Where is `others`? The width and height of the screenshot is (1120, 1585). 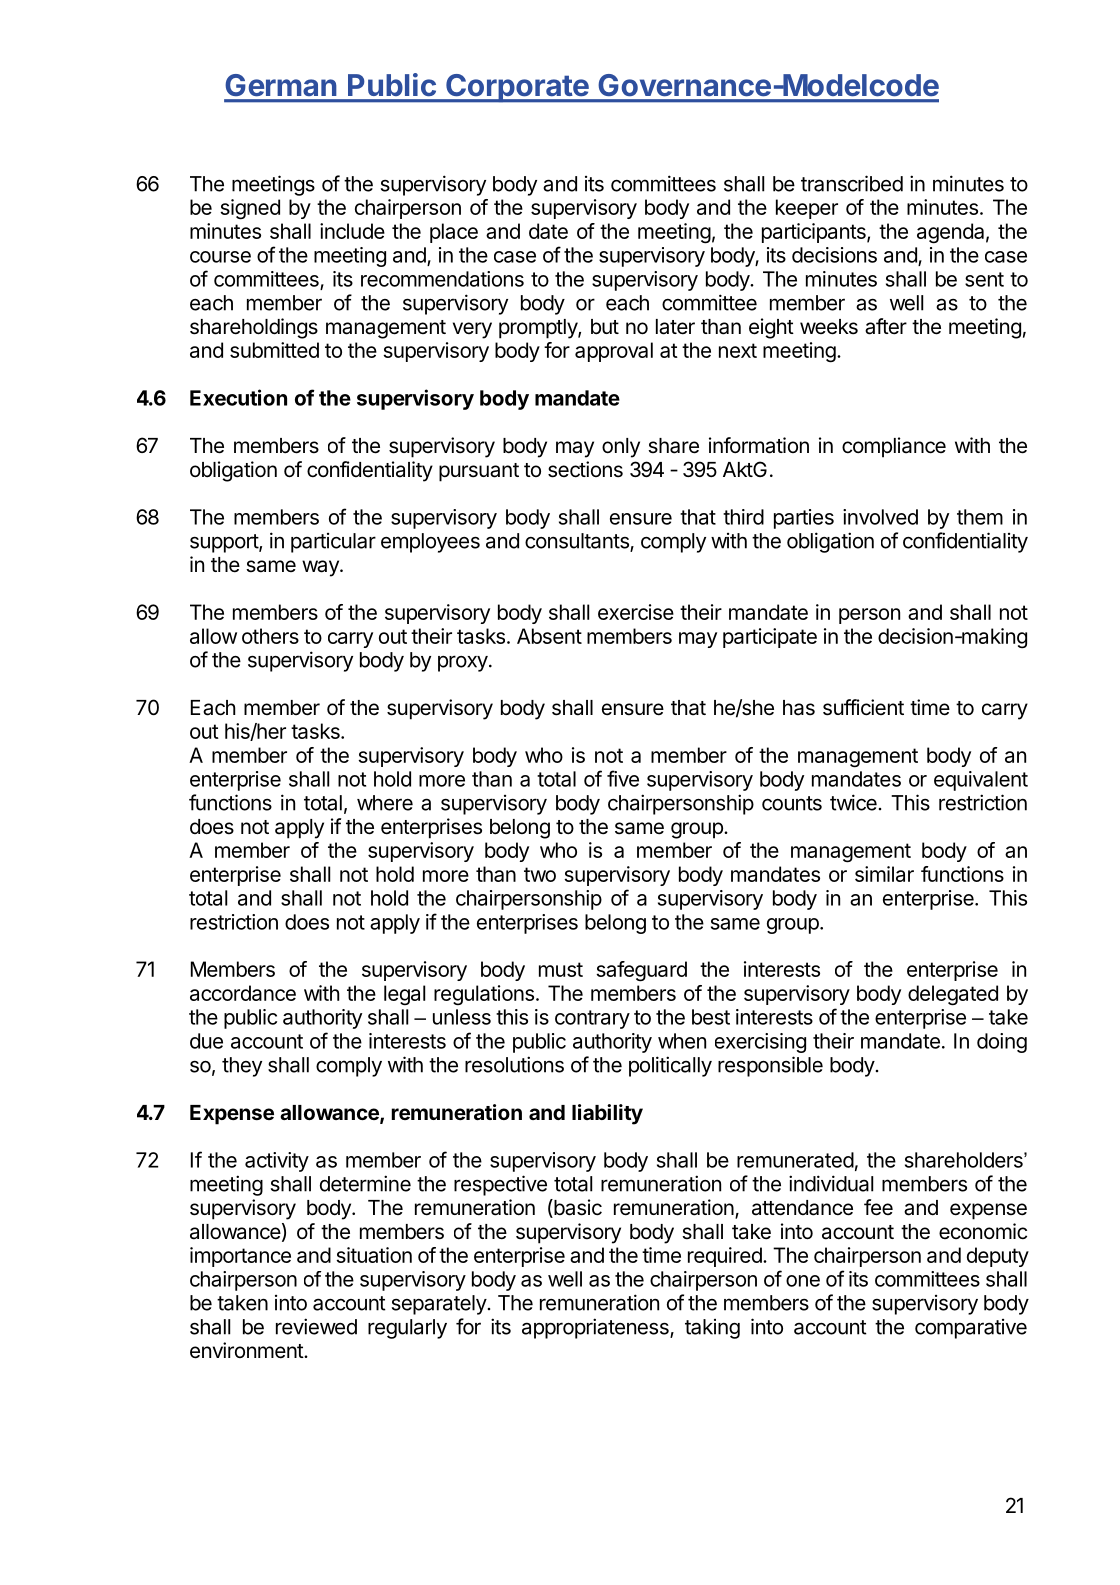
others is located at coordinates (270, 636).
